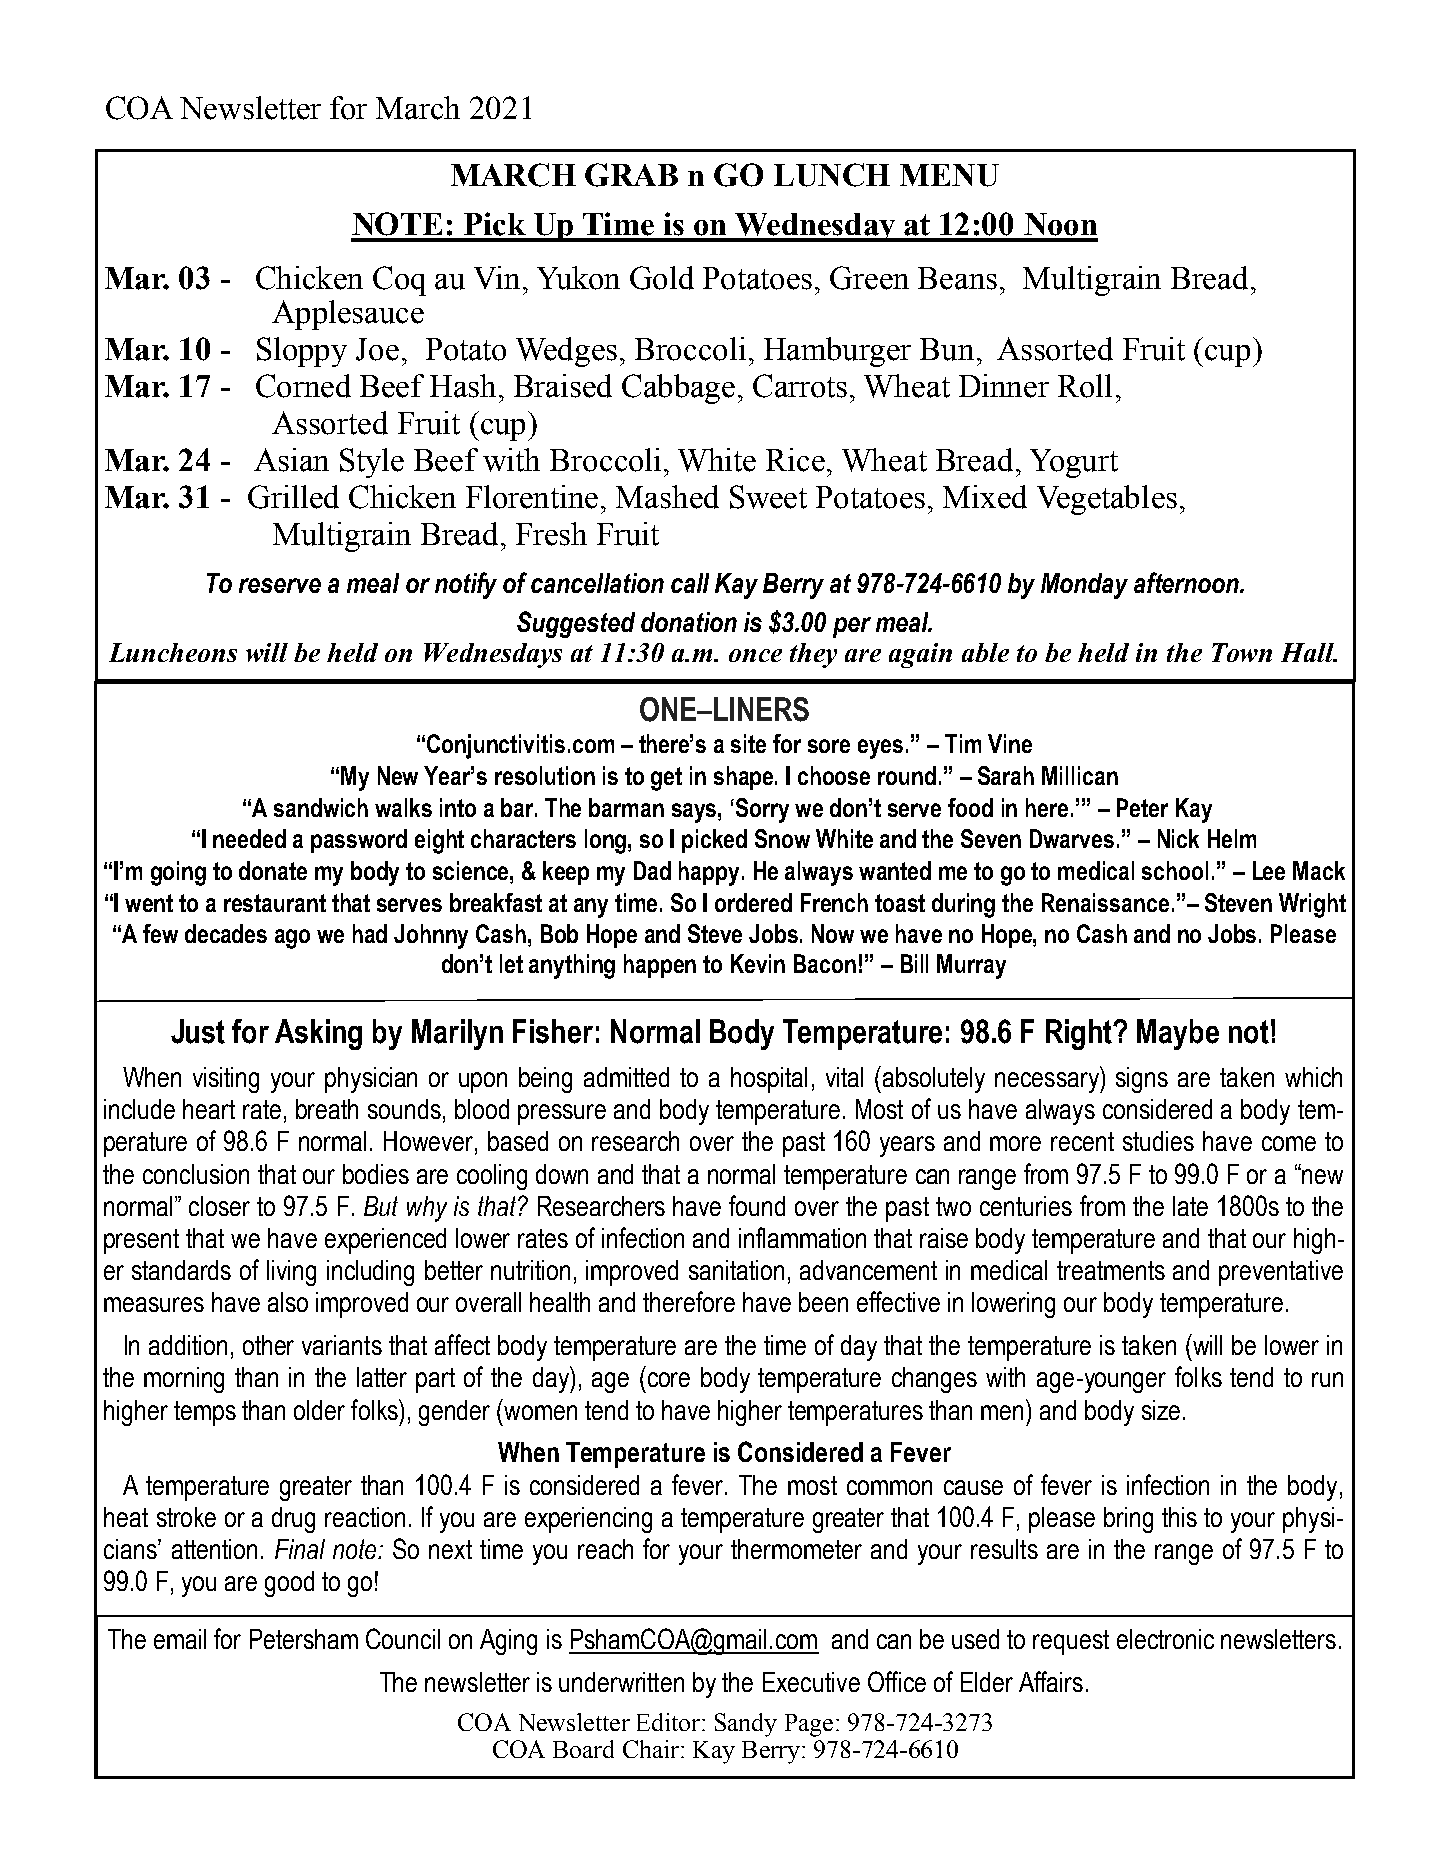  Describe the element at coordinates (1111, 1270) in the screenshot. I see `treatments` at that location.
